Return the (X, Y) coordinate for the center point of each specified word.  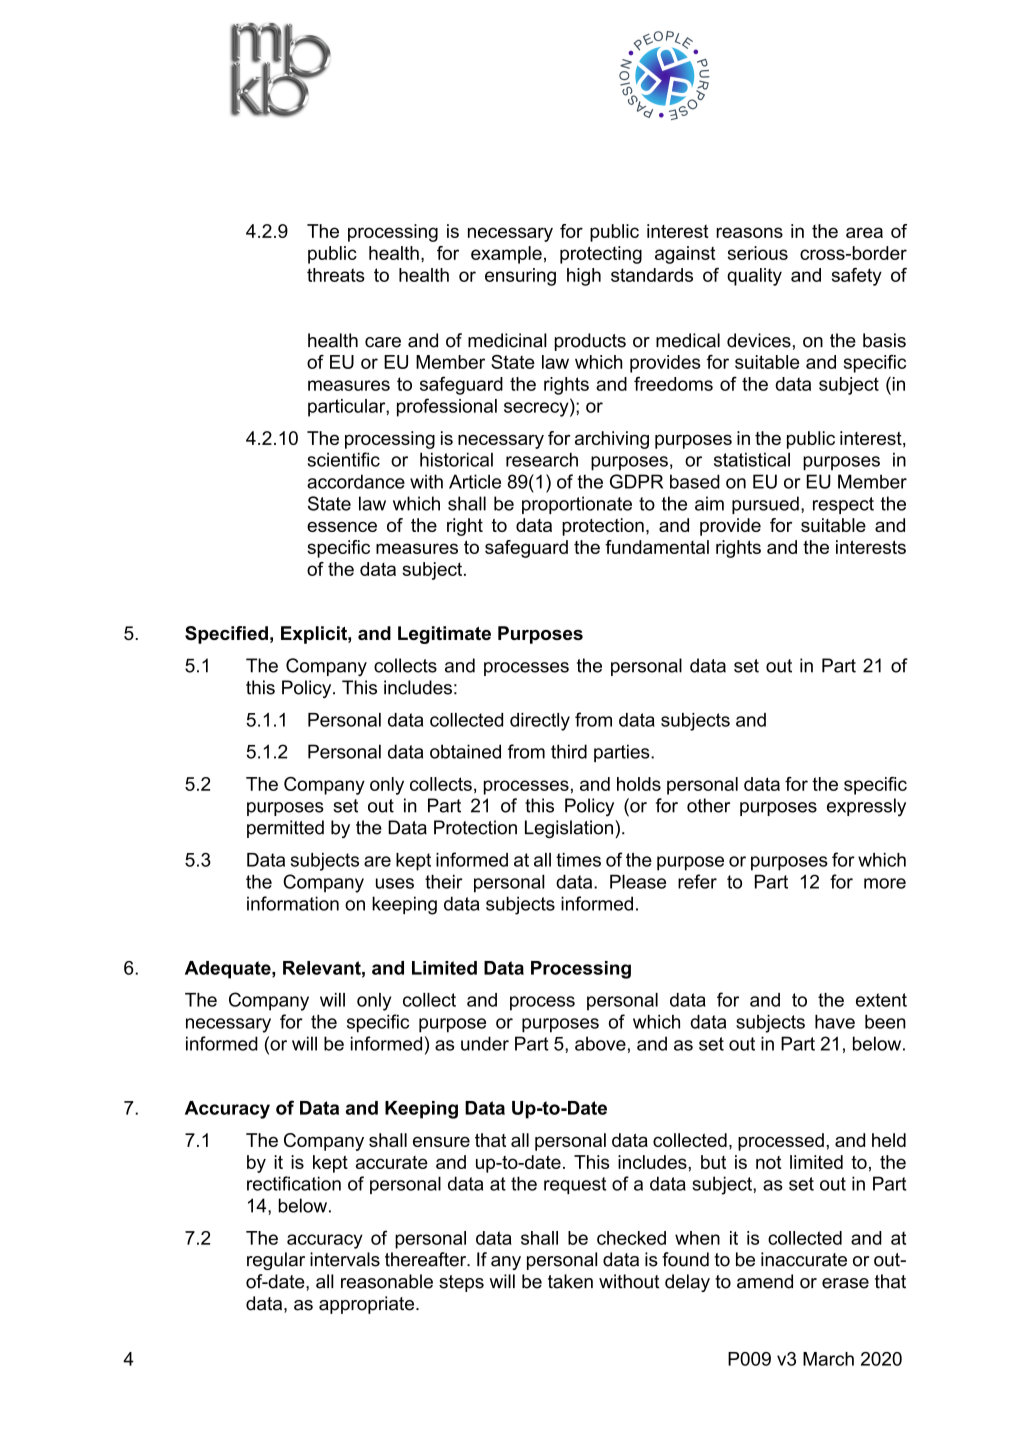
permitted (285, 829)
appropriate (368, 1305)
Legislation (570, 829)
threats (336, 275)
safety (857, 277)
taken (570, 1281)
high (584, 277)
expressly (866, 807)
